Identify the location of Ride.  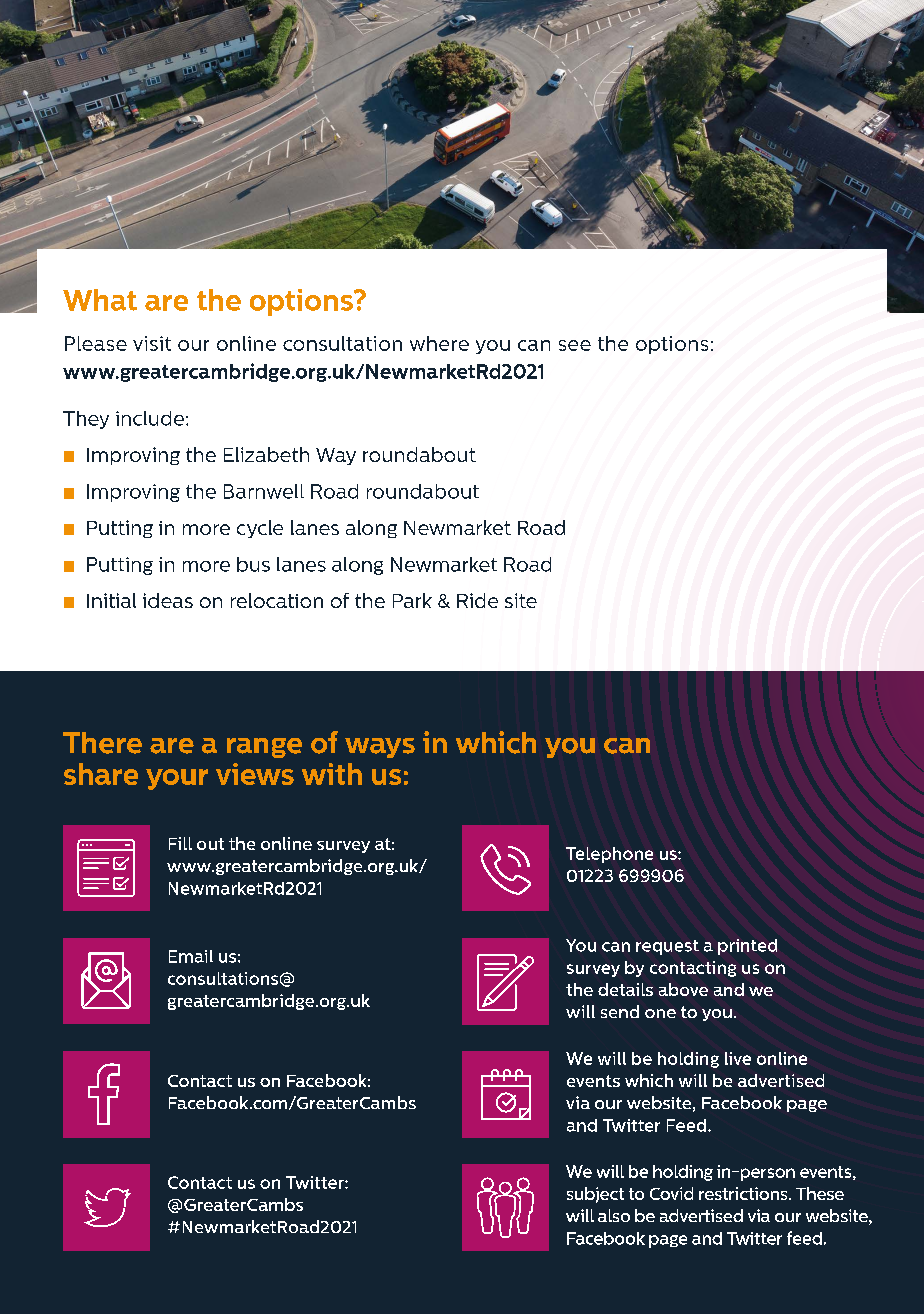
(477, 600).
